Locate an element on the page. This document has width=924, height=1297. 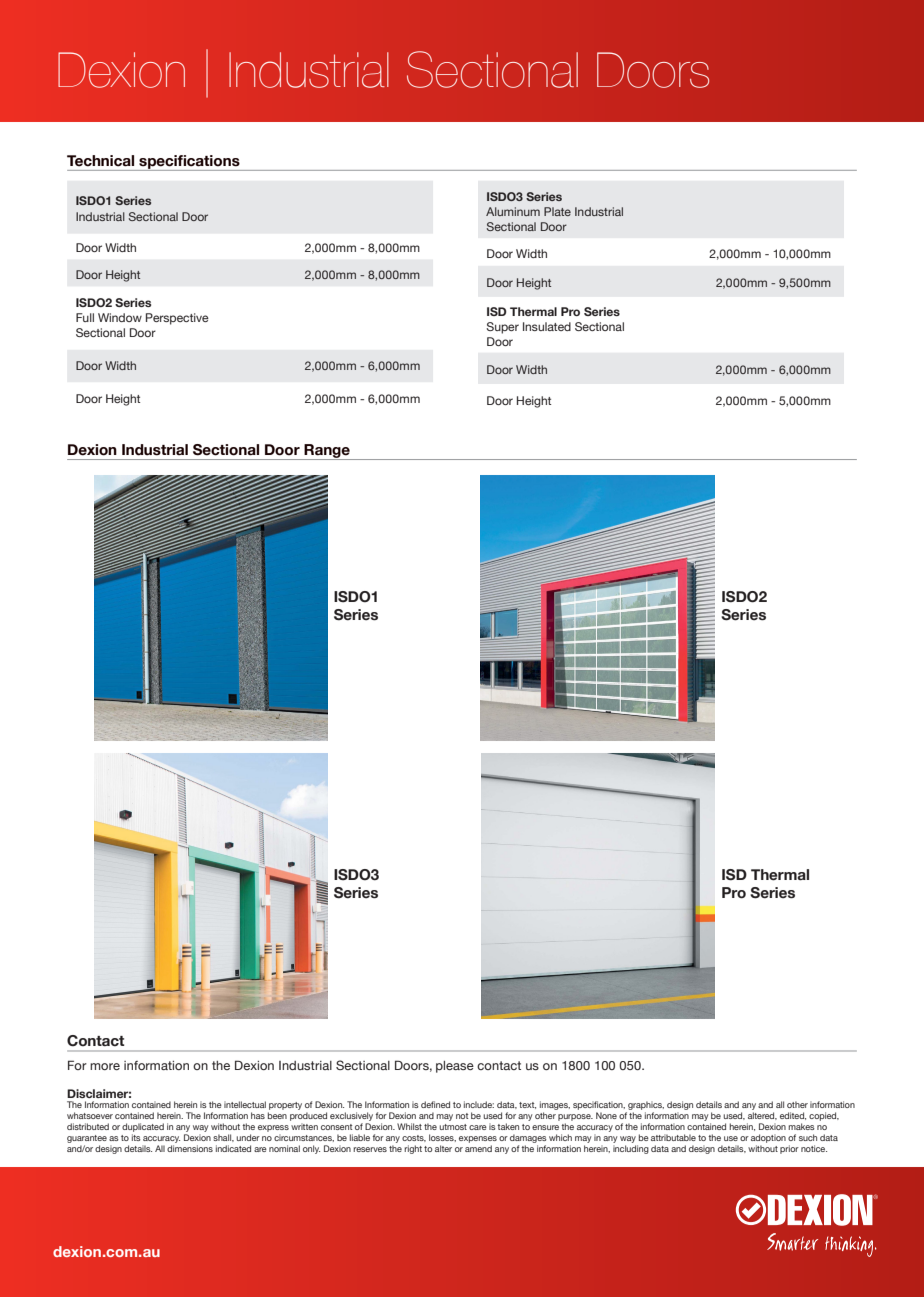
Aluminum is located at coordinates (513, 211).
